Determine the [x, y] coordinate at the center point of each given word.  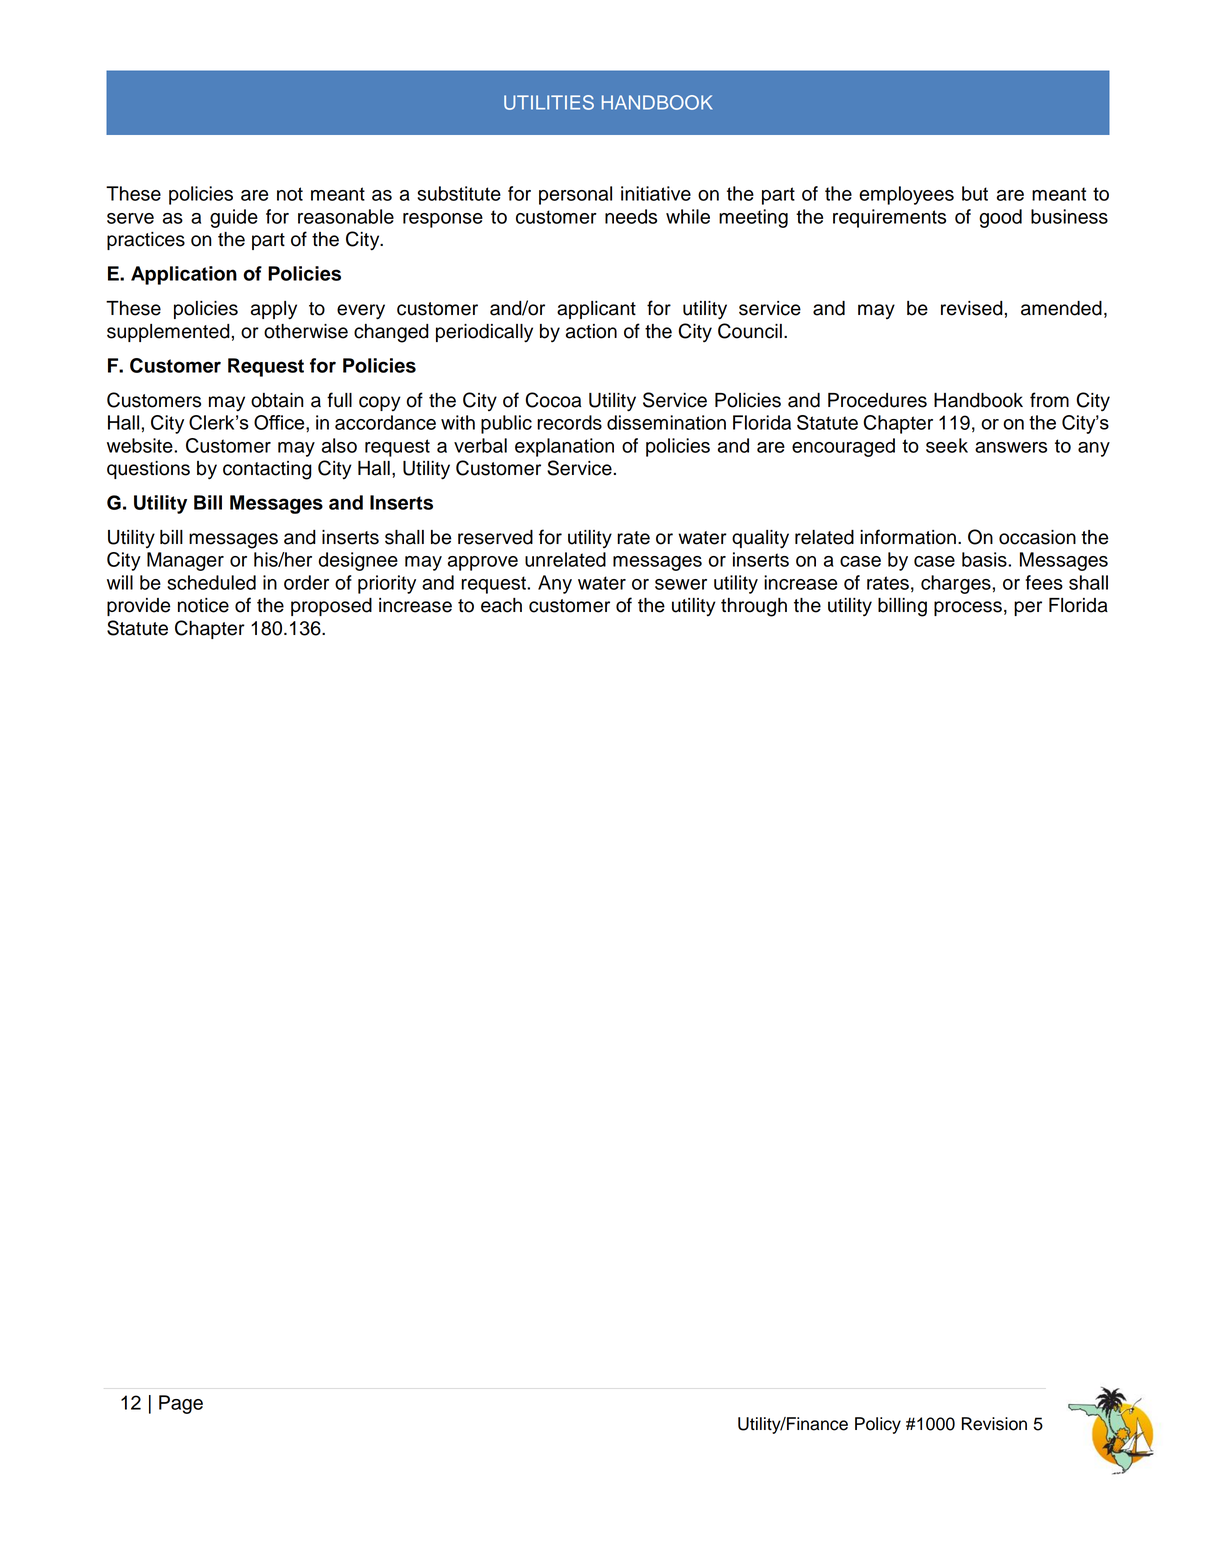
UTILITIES [549, 102]
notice [203, 605]
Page [181, 1404]
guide [234, 218]
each [501, 605]
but [975, 193]
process [968, 608]
